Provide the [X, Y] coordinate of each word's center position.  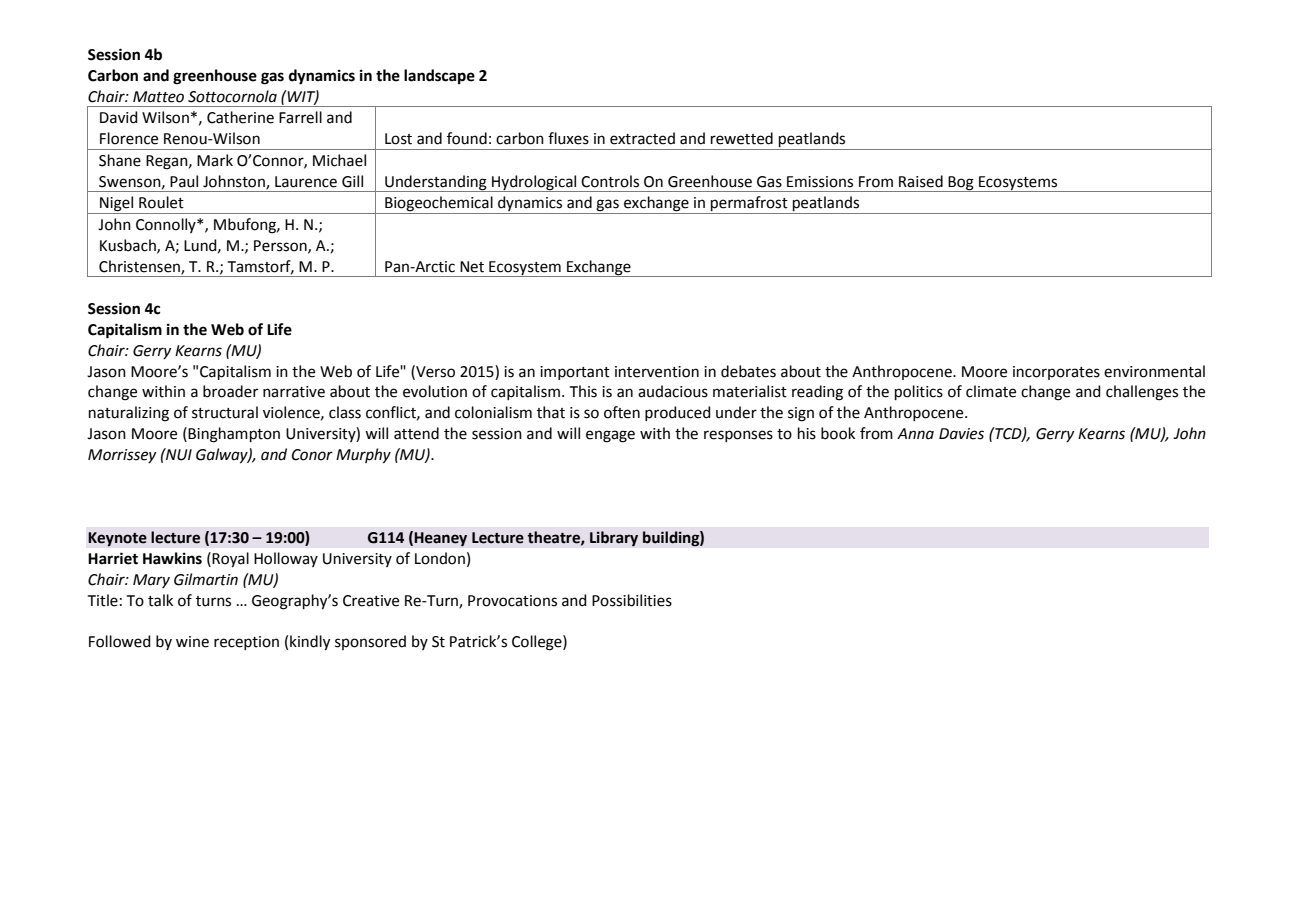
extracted [642, 138]
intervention [657, 372]
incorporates [1056, 373]
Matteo [158, 97]
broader [230, 391]
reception [246, 643]
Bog [961, 184]
